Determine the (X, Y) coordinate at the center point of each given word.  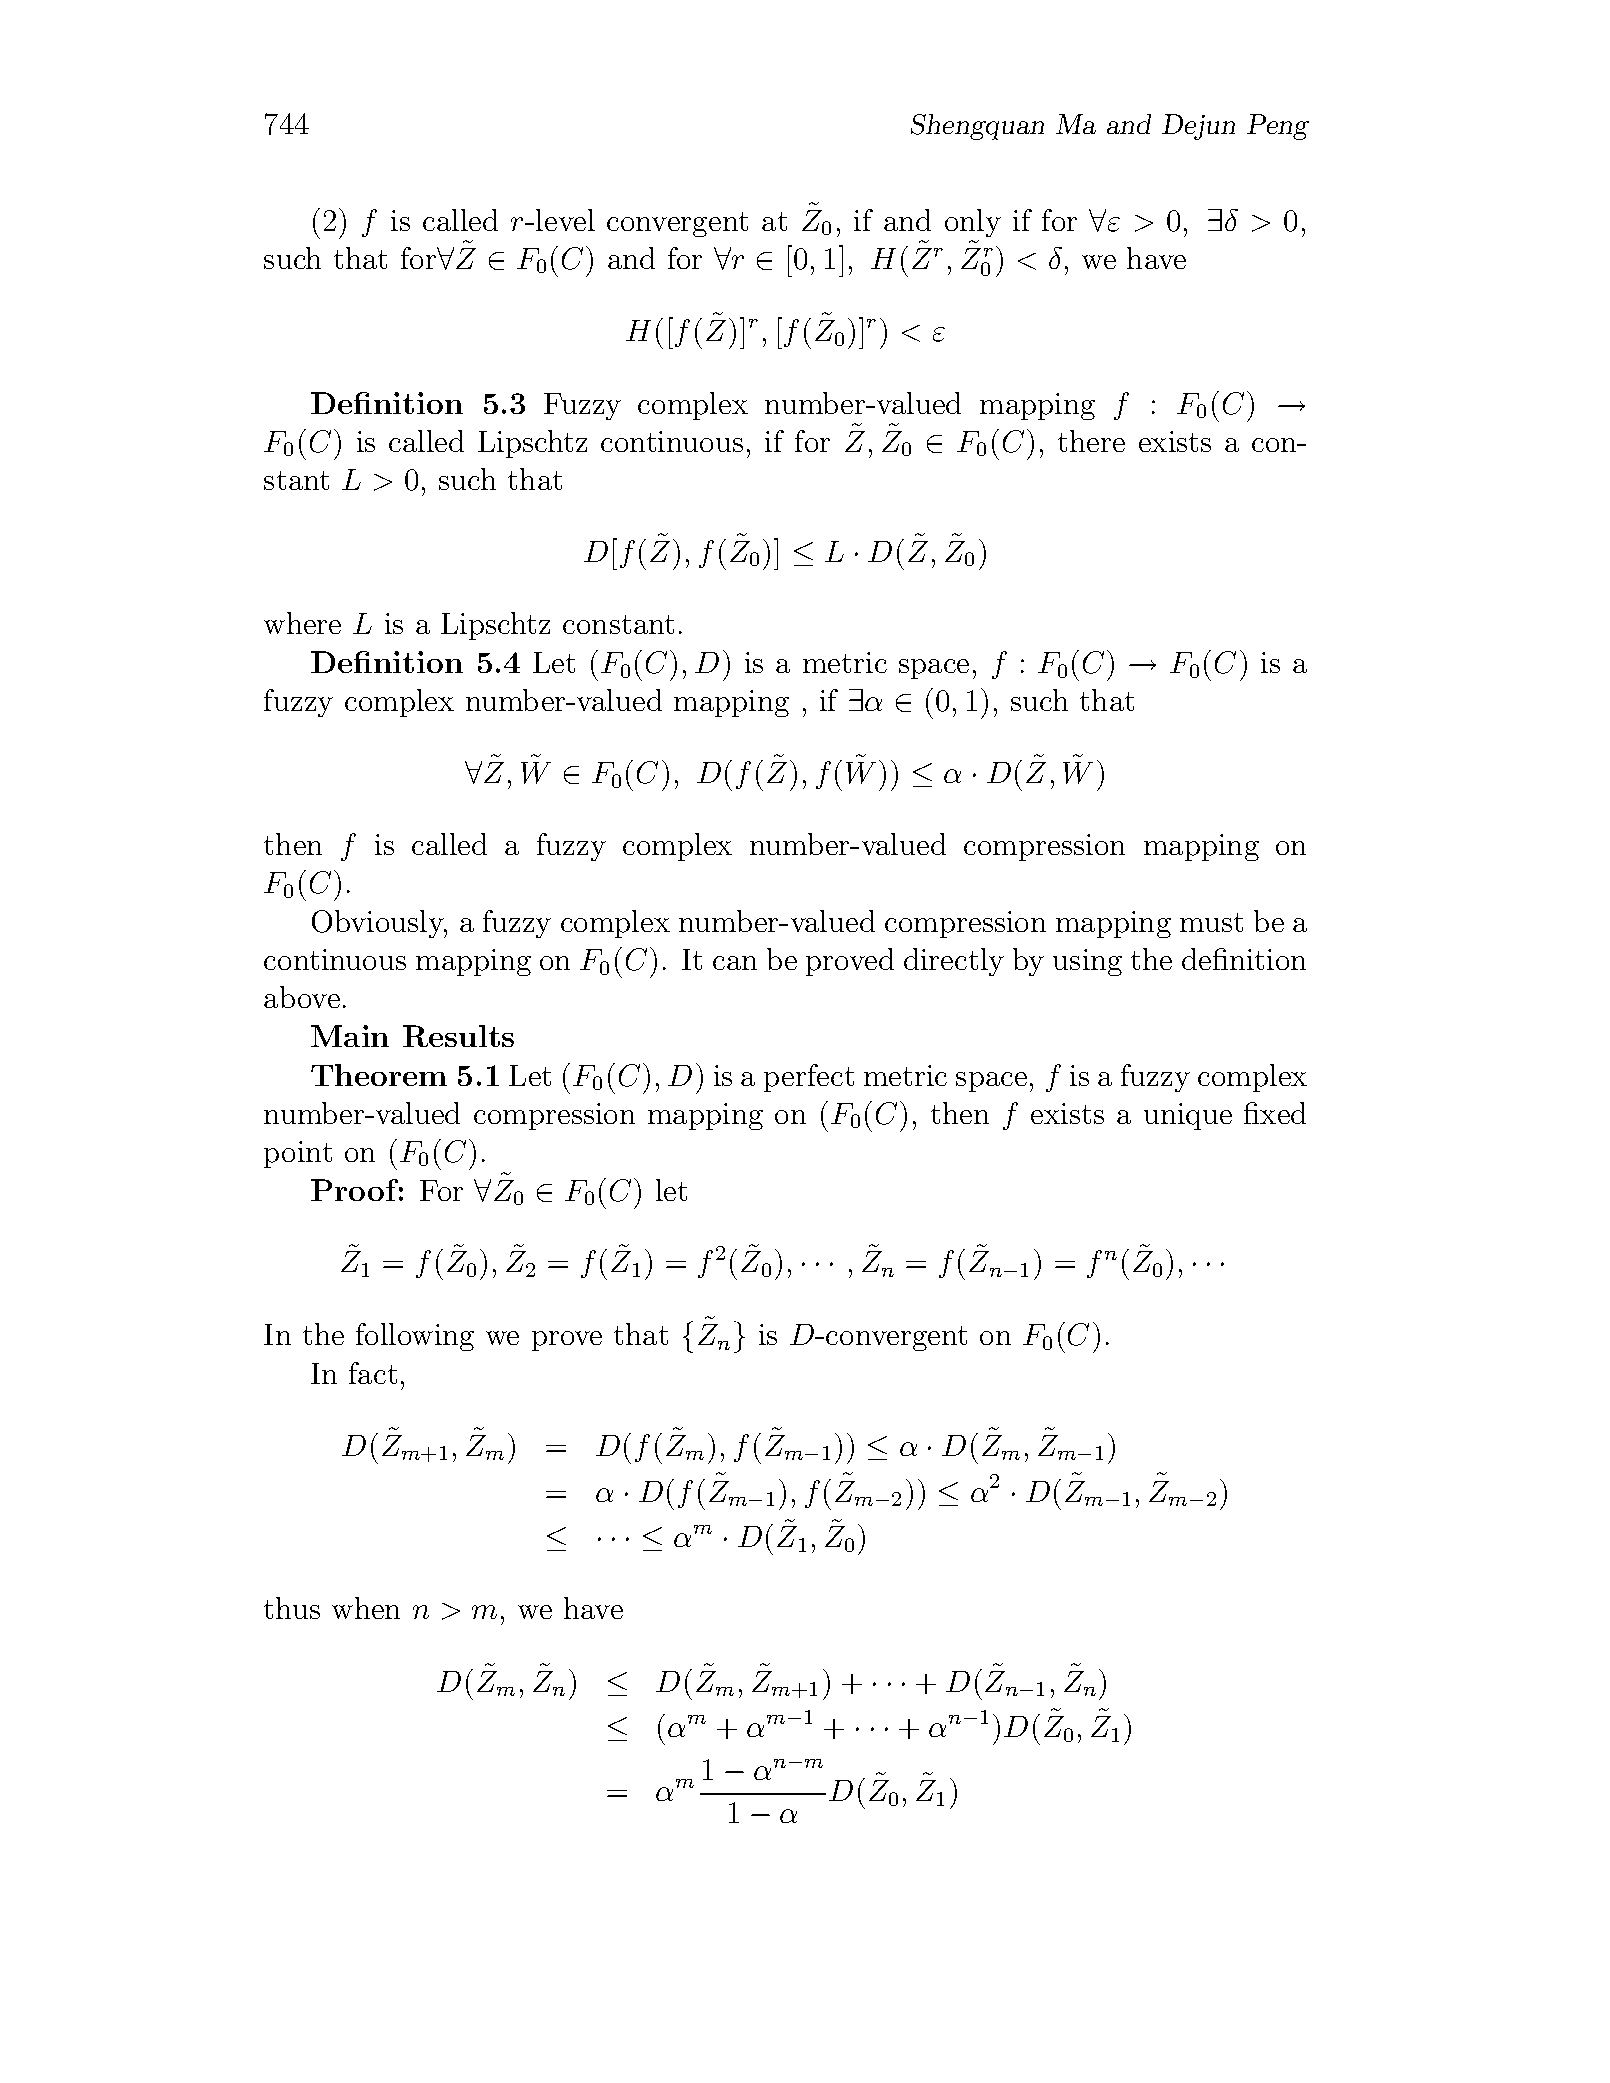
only (973, 223)
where (302, 623)
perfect (809, 1078)
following (415, 1337)
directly (954, 962)
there (1091, 441)
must (1211, 922)
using (1087, 962)
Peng (1278, 127)
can (735, 963)
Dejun (1198, 127)
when (366, 1608)
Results (458, 1036)
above (302, 997)
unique (1188, 1116)
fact (373, 1373)
